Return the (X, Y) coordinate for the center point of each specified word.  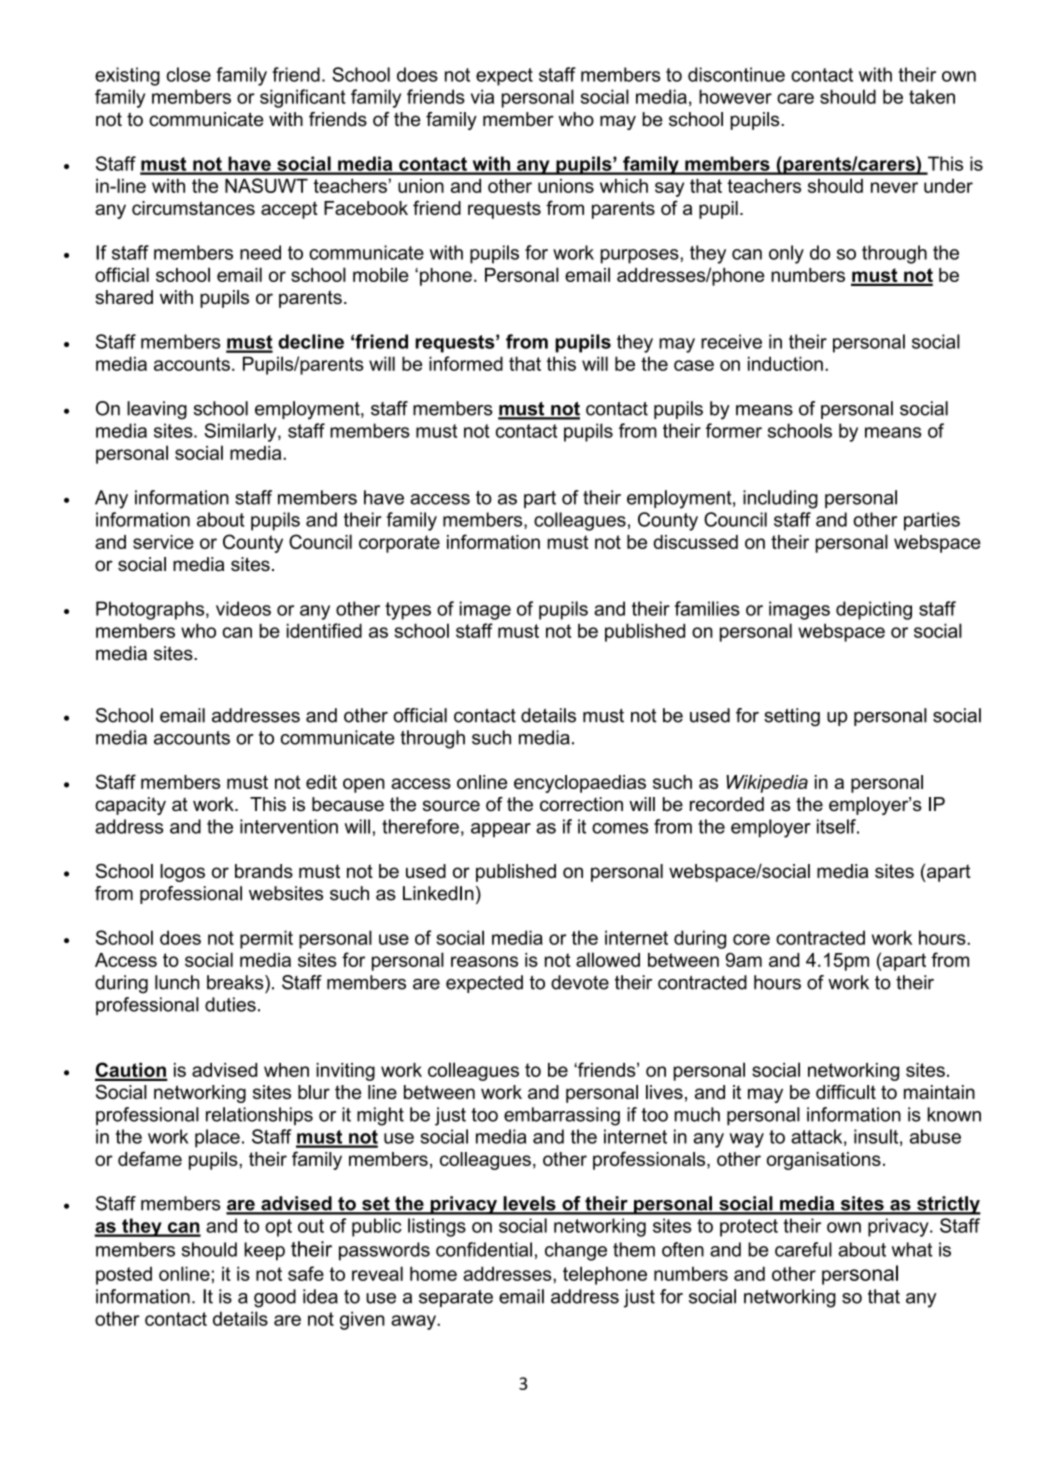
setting (792, 717)
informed (466, 363)
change (576, 1251)
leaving (157, 410)
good (275, 1298)
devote (580, 982)
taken (932, 96)
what (912, 1249)
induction (785, 363)
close (189, 74)
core (751, 939)
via (482, 96)
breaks (236, 982)
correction (581, 804)
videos (243, 608)
